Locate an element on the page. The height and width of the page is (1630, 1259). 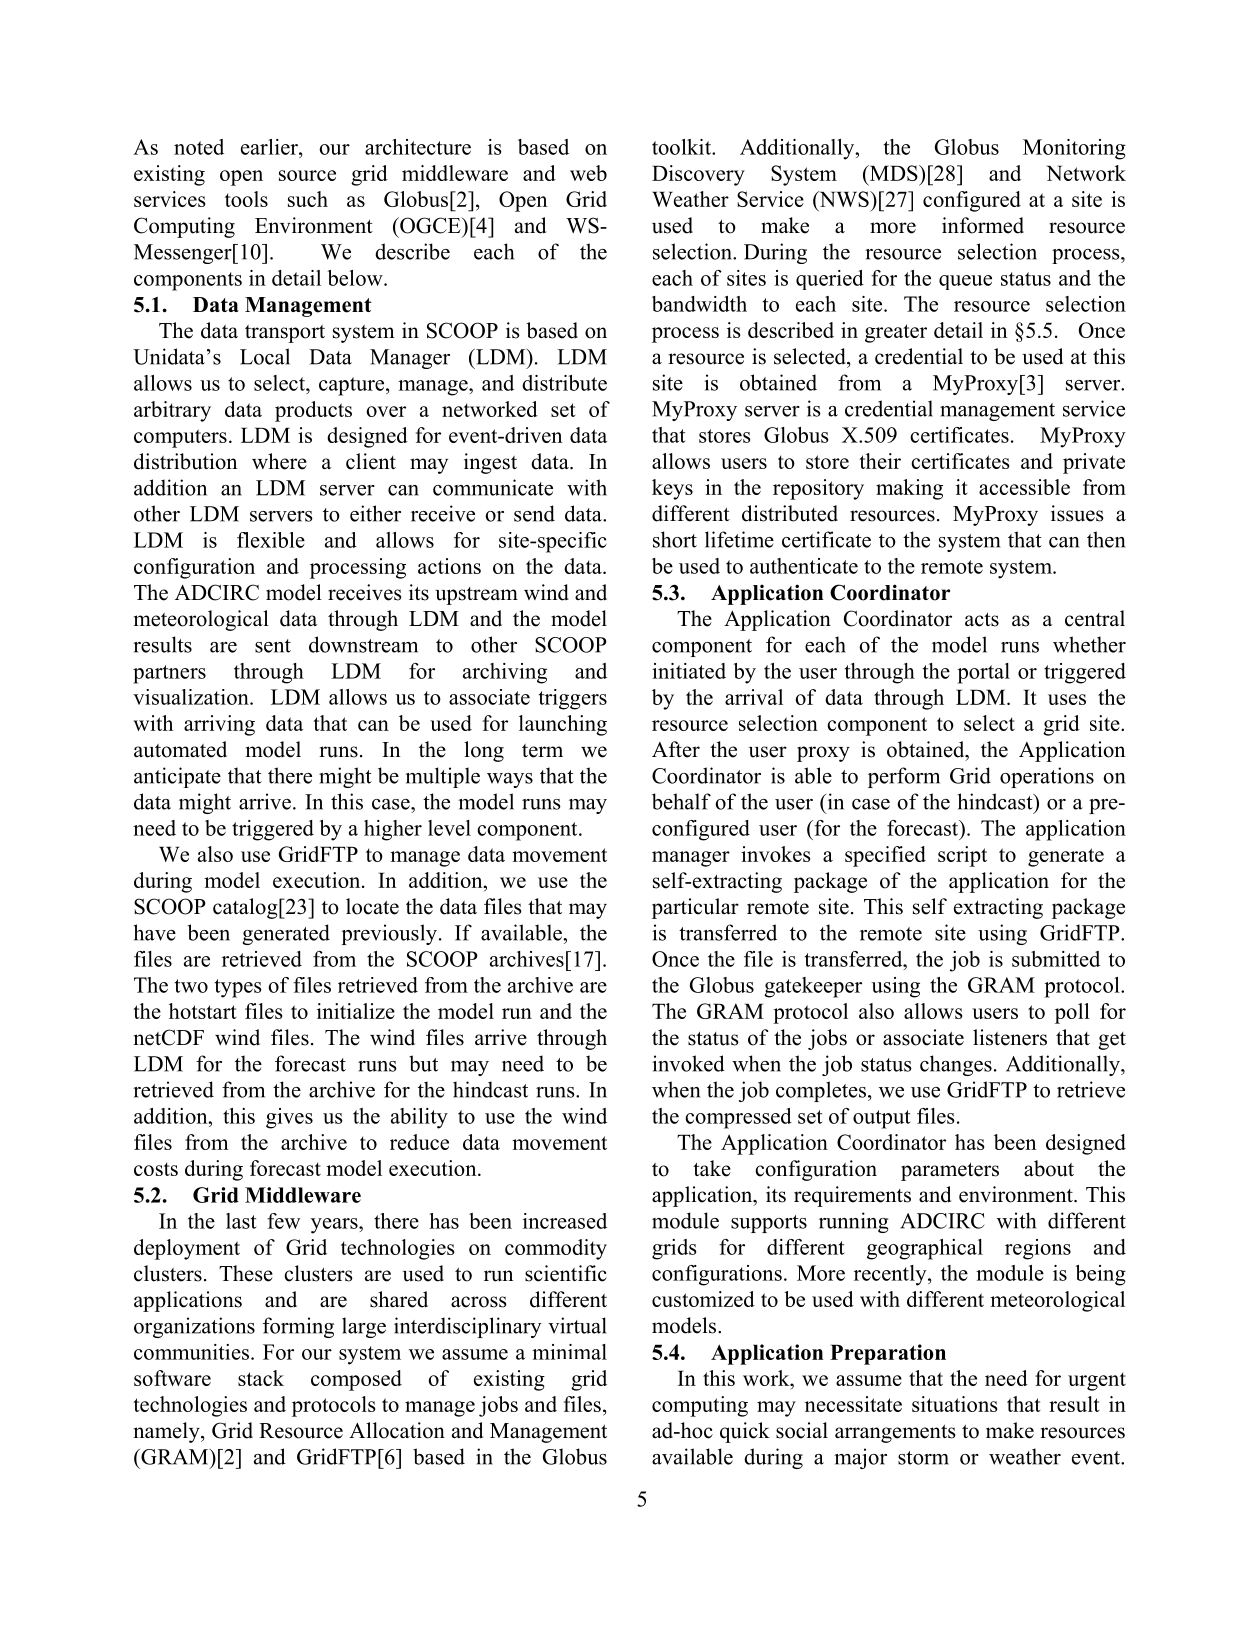
anticipate is located at coordinates (177, 777).
